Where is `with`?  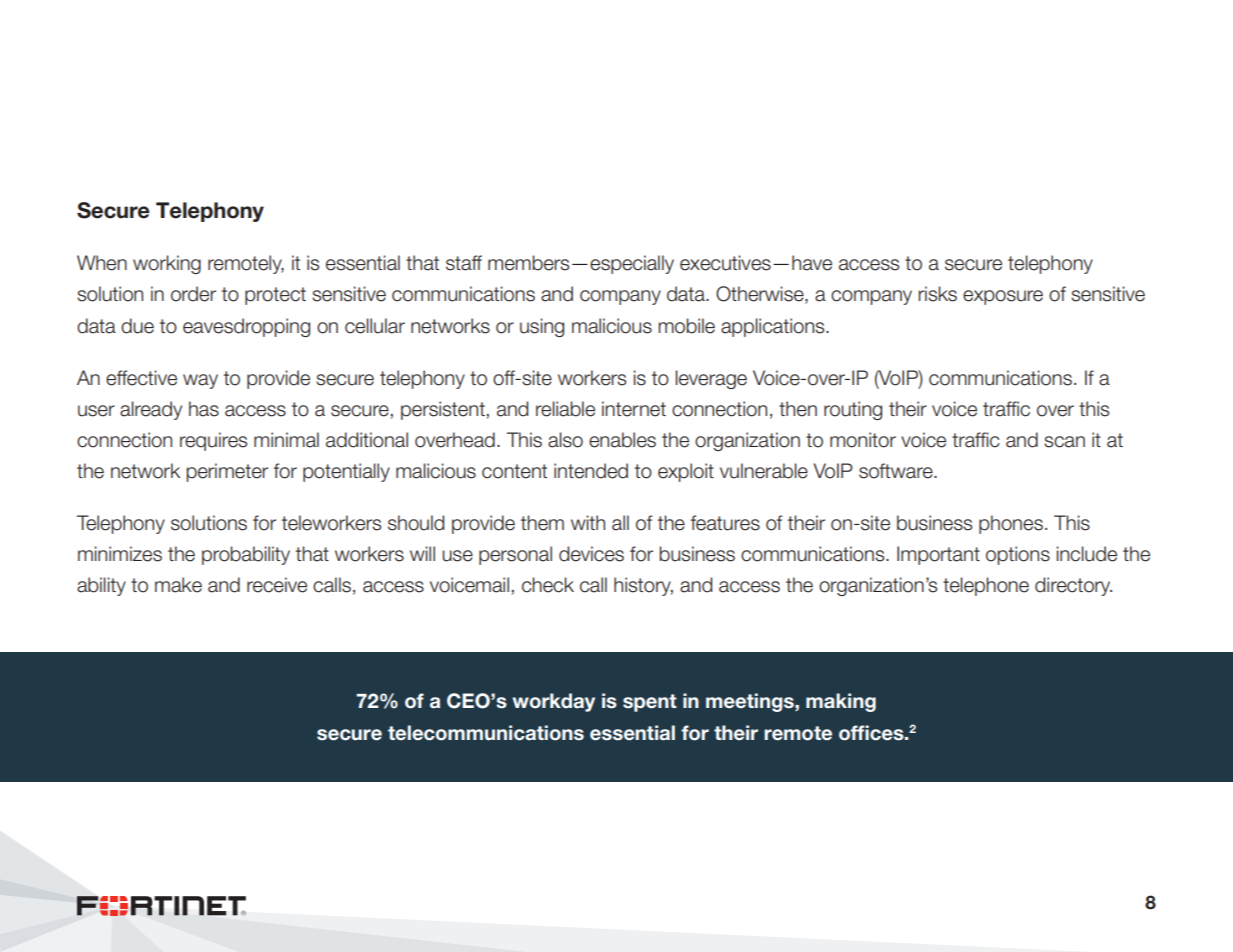 with is located at coordinates (588, 522).
